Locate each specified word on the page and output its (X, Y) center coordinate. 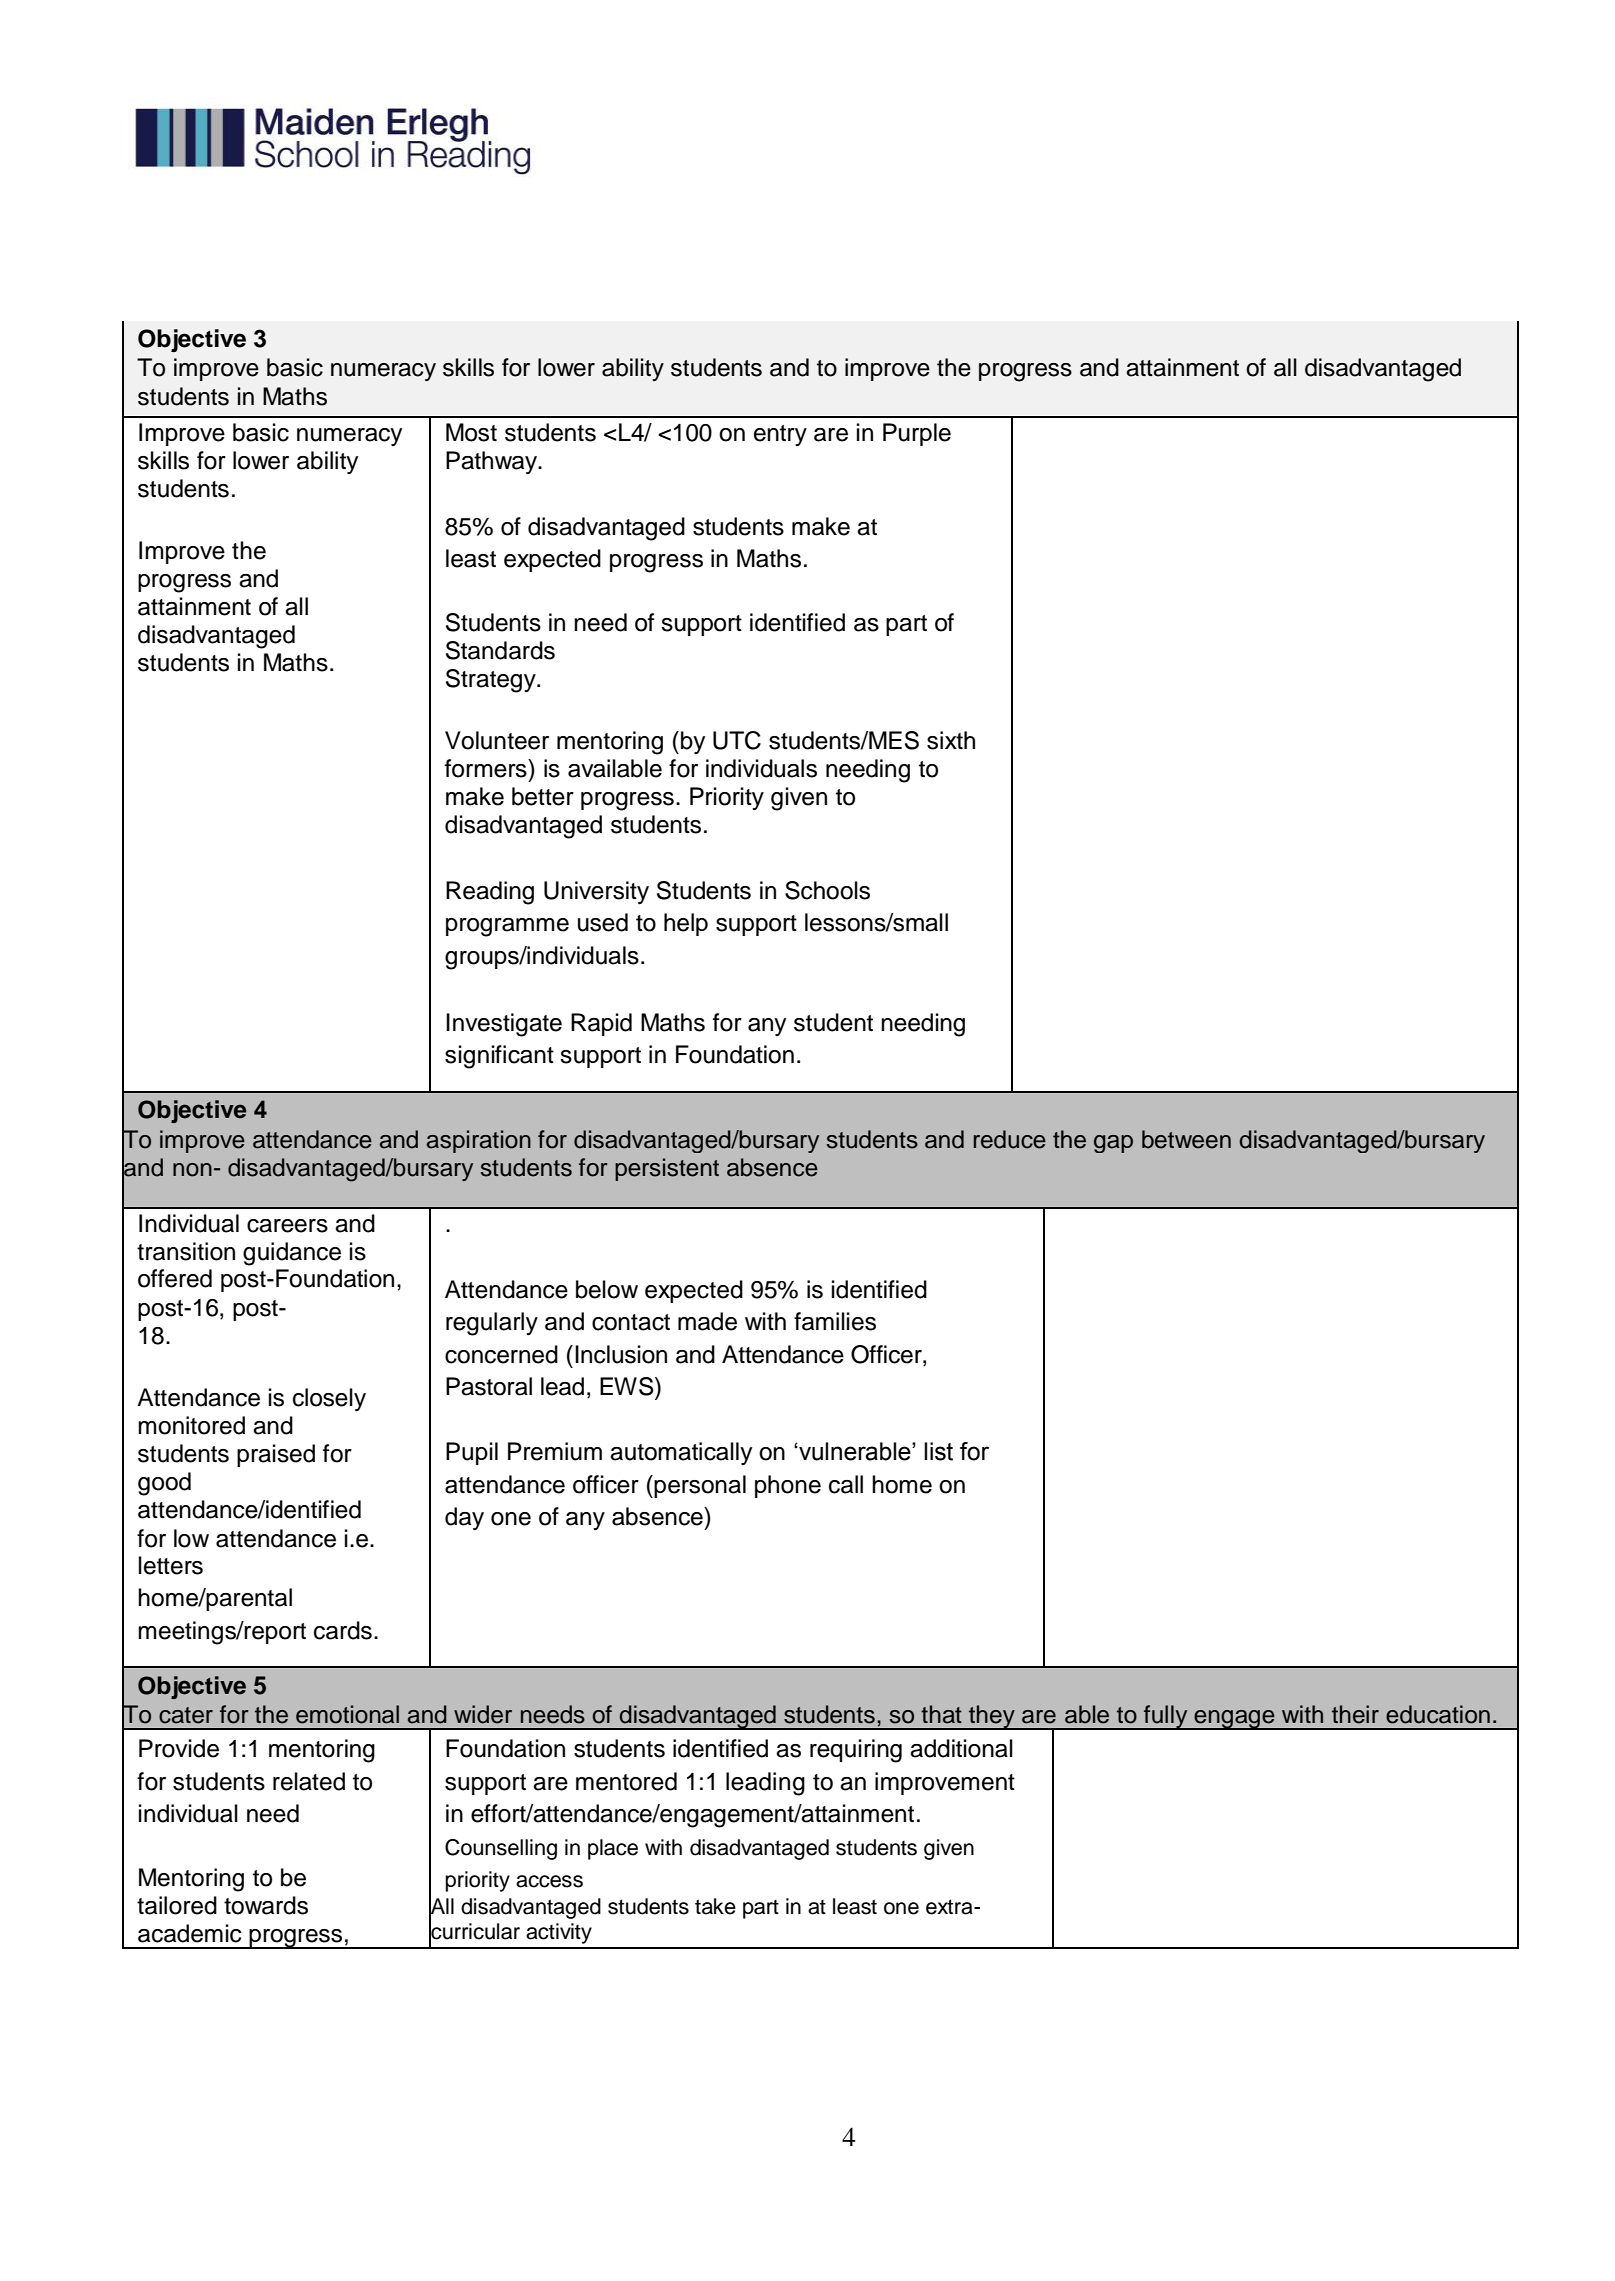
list (938, 1451)
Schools (827, 890)
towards (266, 1905)
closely (329, 1400)
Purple (917, 434)
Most (471, 432)
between (1186, 1139)
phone (788, 1486)
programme (507, 927)
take (715, 1906)
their (1355, 1714)
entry (780, 435)
